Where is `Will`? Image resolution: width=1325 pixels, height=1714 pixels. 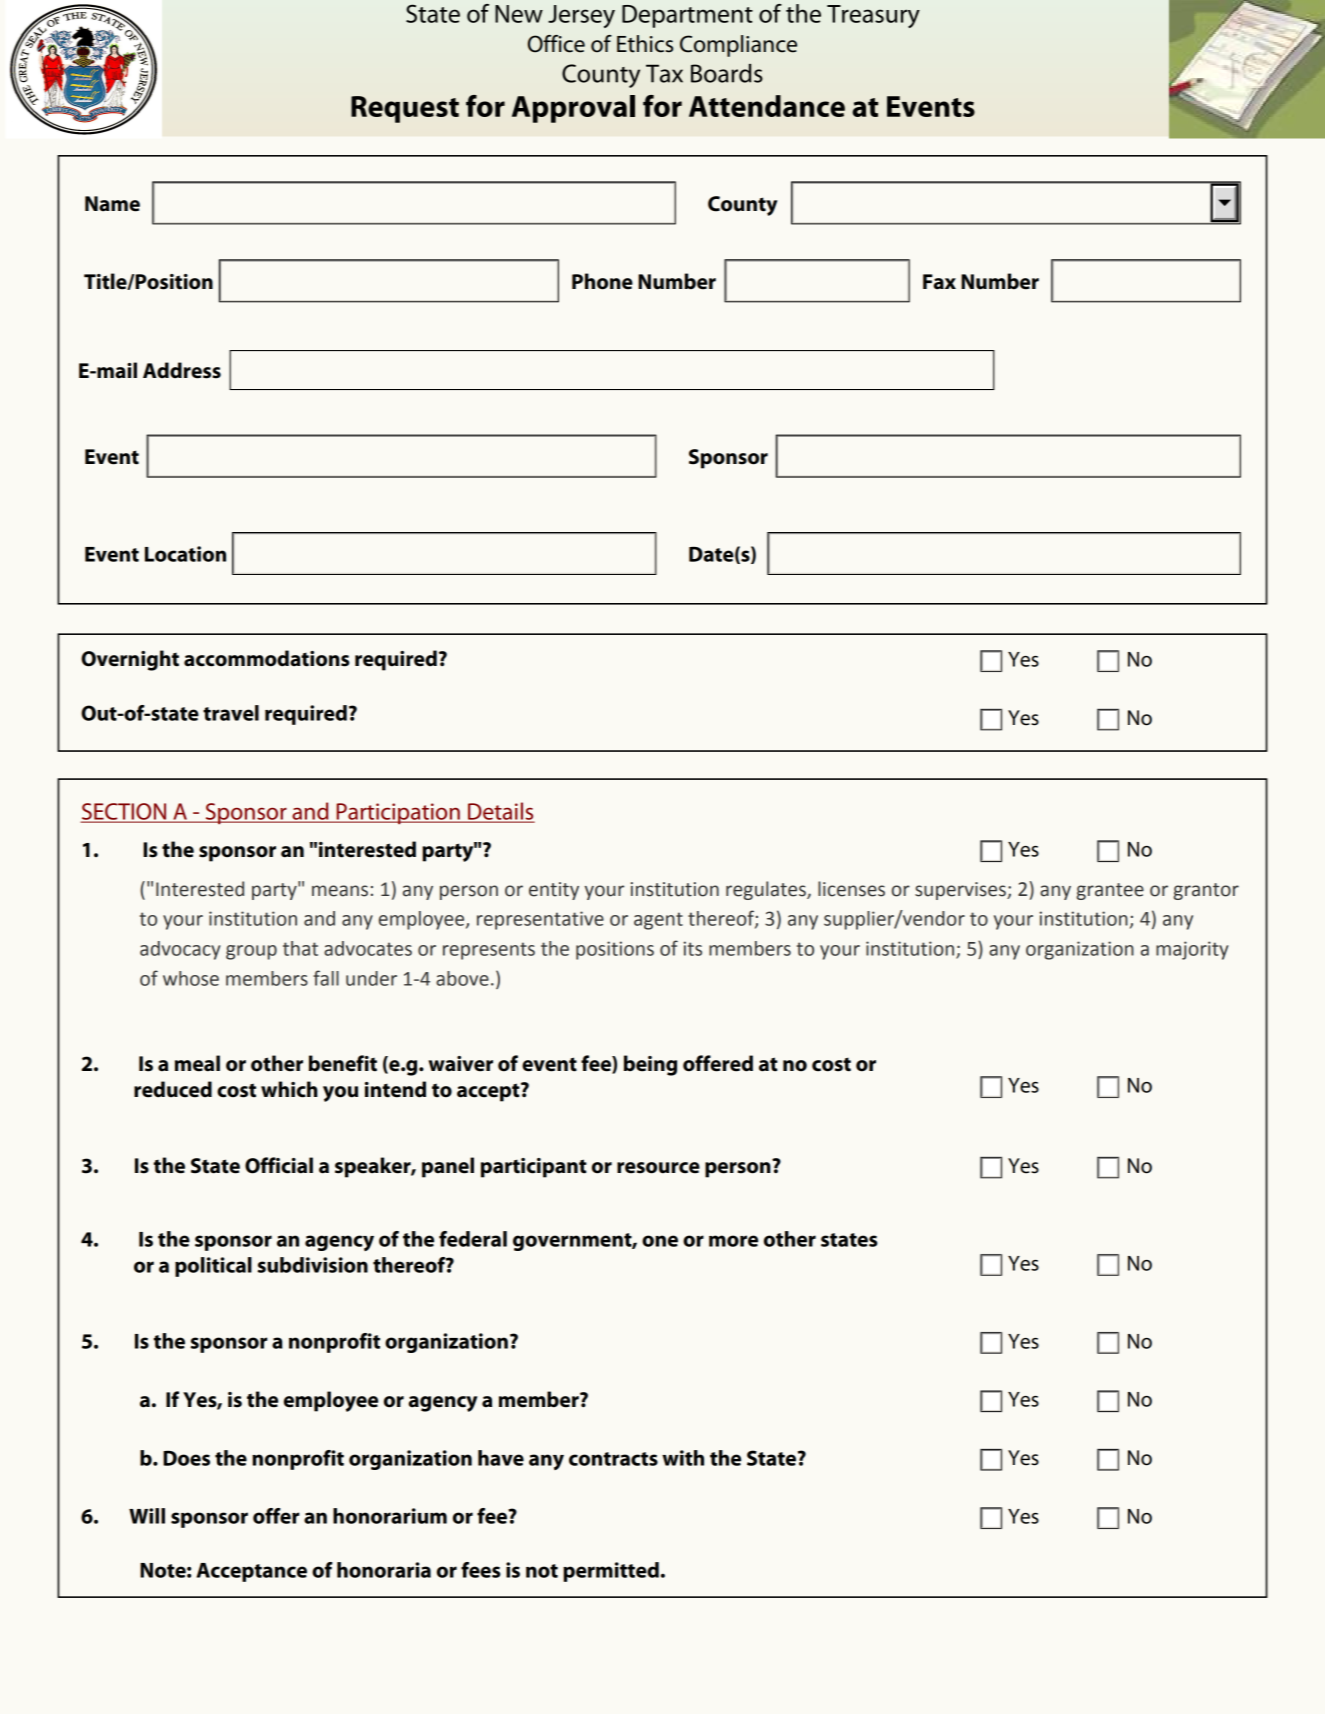
Will is located at coordinates (147, 1516).
